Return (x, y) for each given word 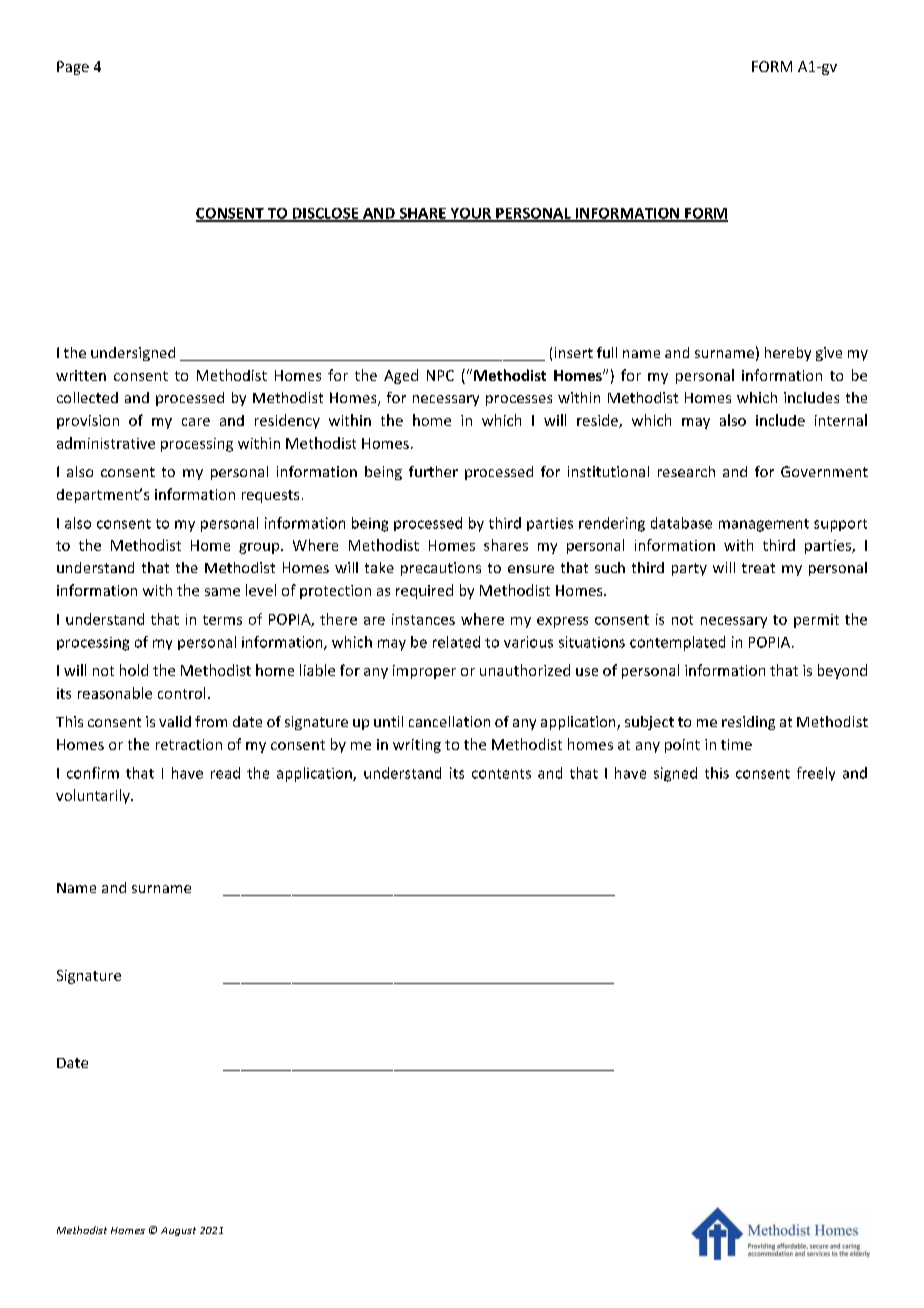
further (433, 471)
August (178, 1231)
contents (501, 774)
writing (417, 746)
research (686, 471)
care (196, 422)
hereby (788, 354)
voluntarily (94, 796)
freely (816, 774)
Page (73, 68)
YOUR (470, 214)
